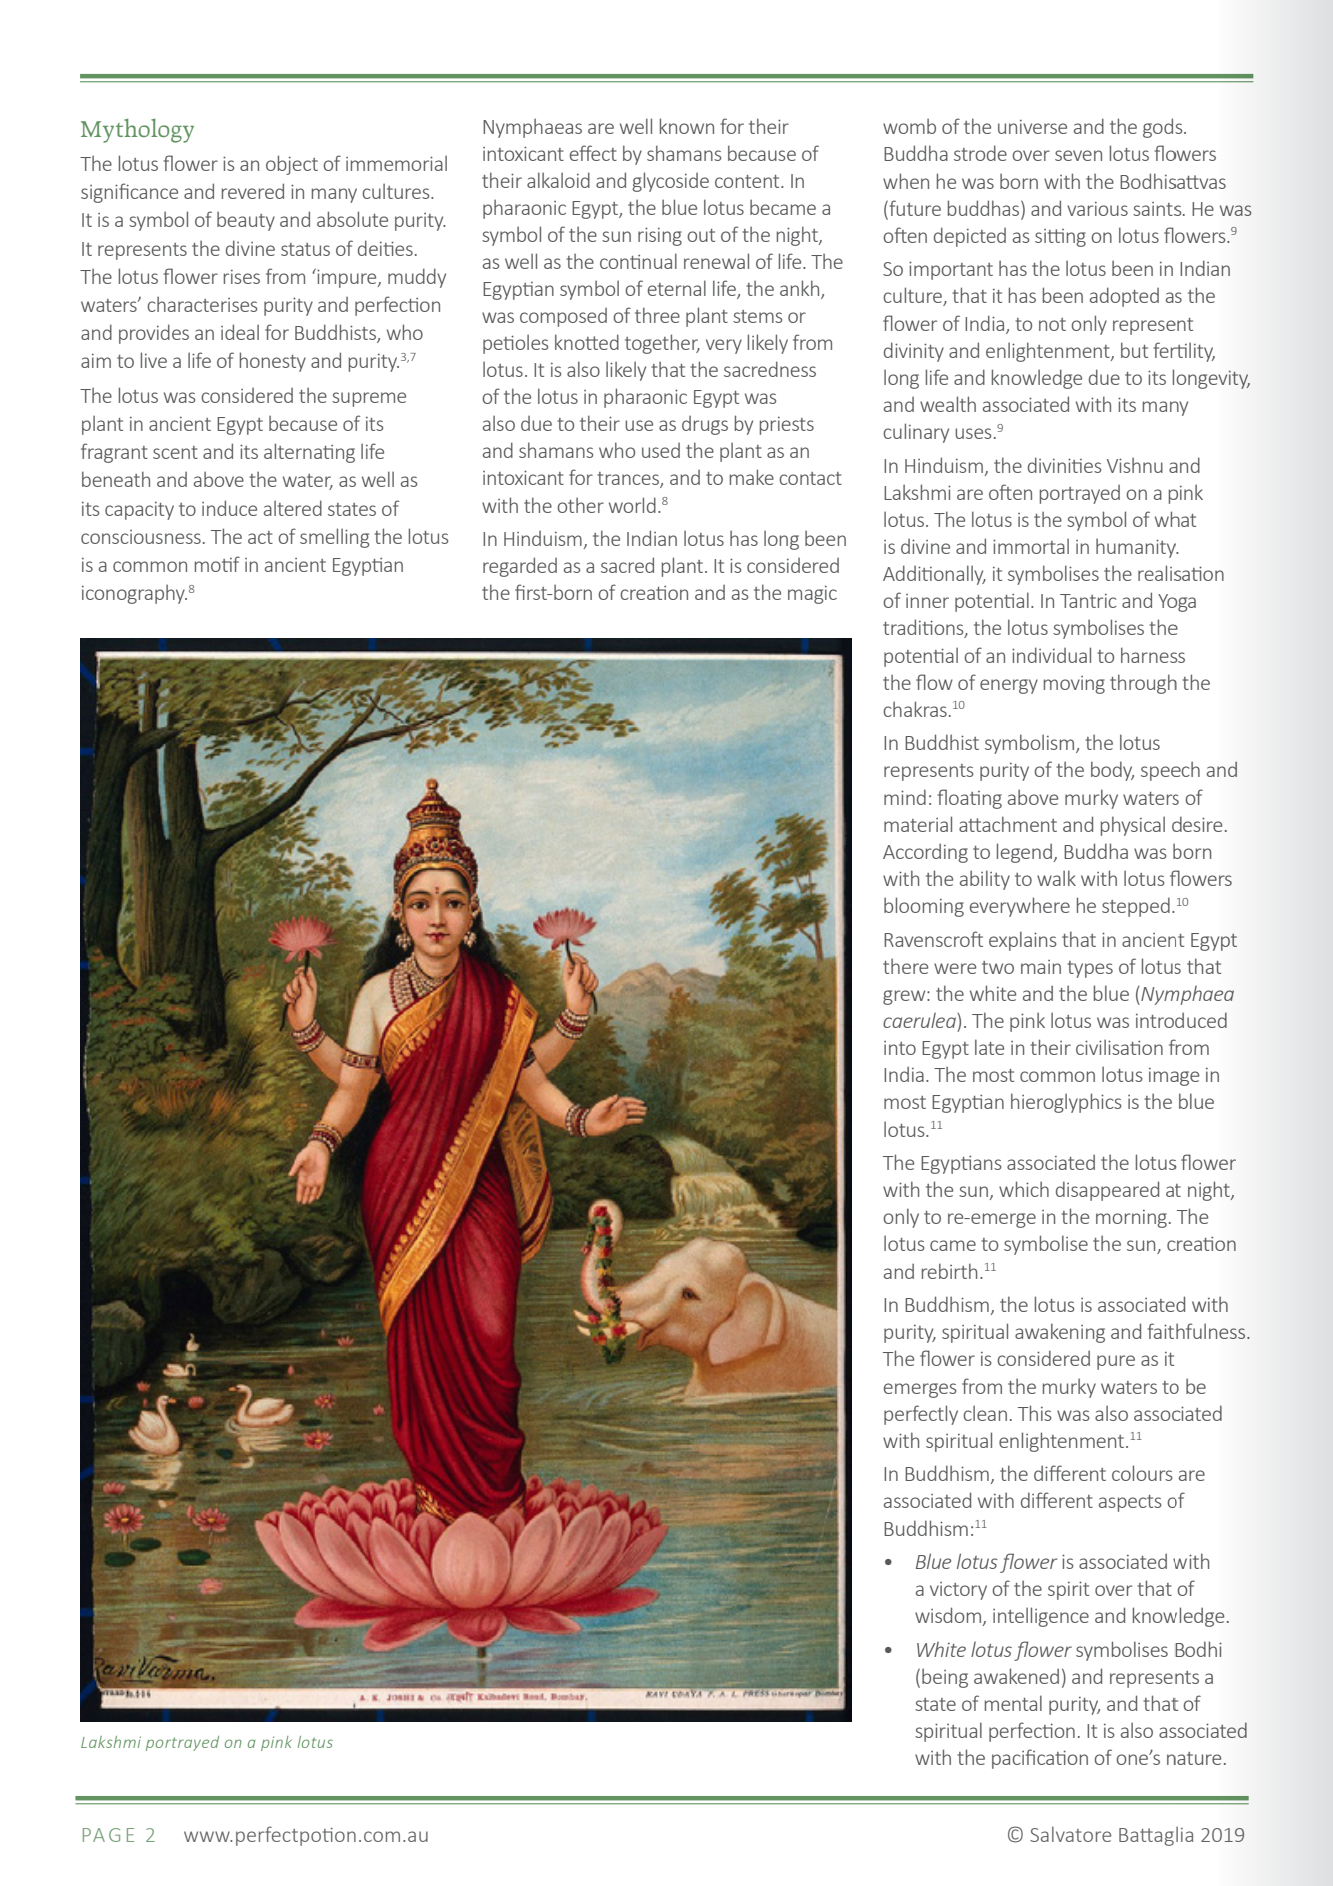 The width and height of the page is (1333, 1886). Describe the element at coordinates (253, 191) in the page. I see `revered` at that location.
